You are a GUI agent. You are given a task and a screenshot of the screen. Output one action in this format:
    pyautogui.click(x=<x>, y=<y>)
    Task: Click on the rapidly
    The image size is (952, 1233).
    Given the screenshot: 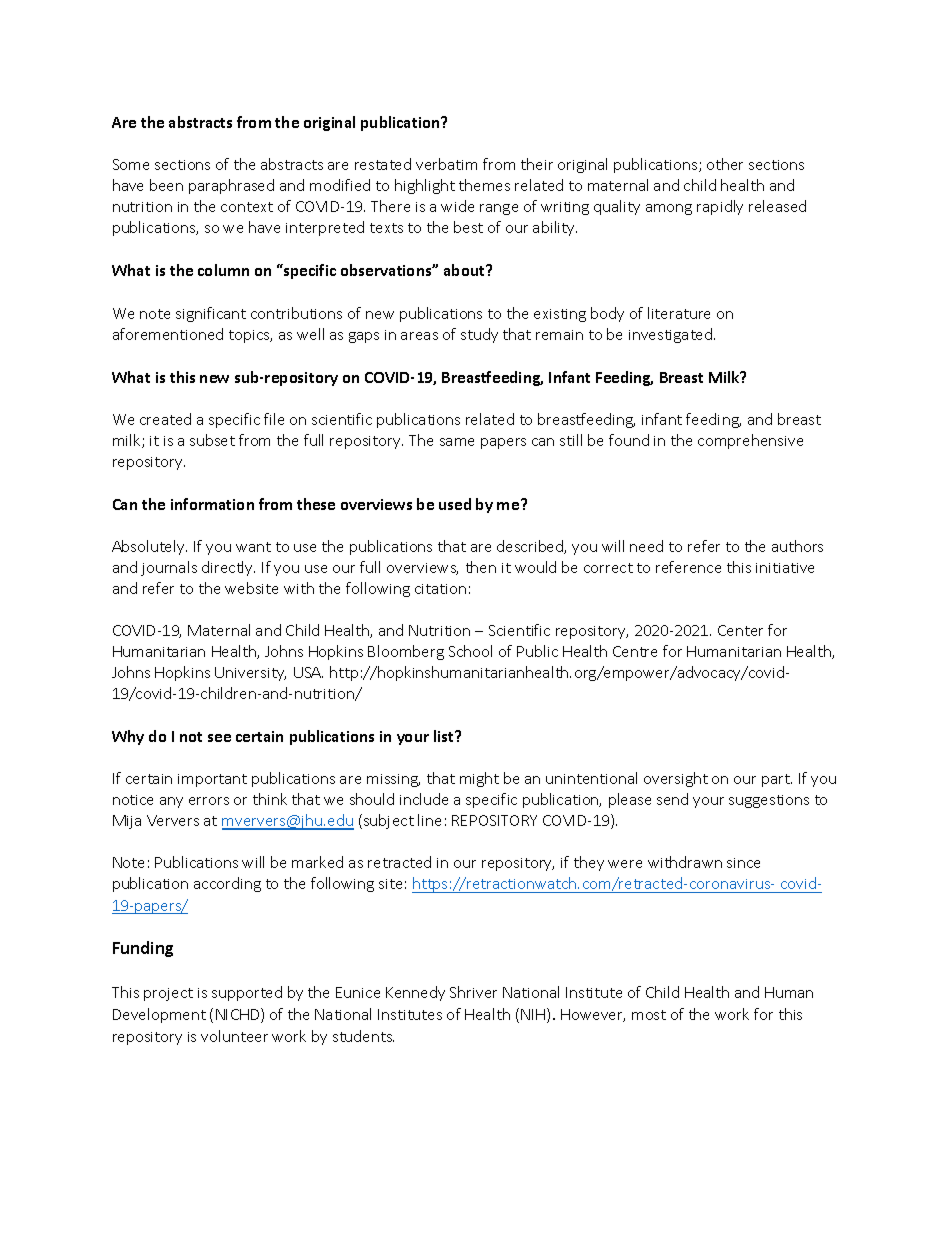 What is the action you would take?
    pyautogui.click(x=720, y=207)
